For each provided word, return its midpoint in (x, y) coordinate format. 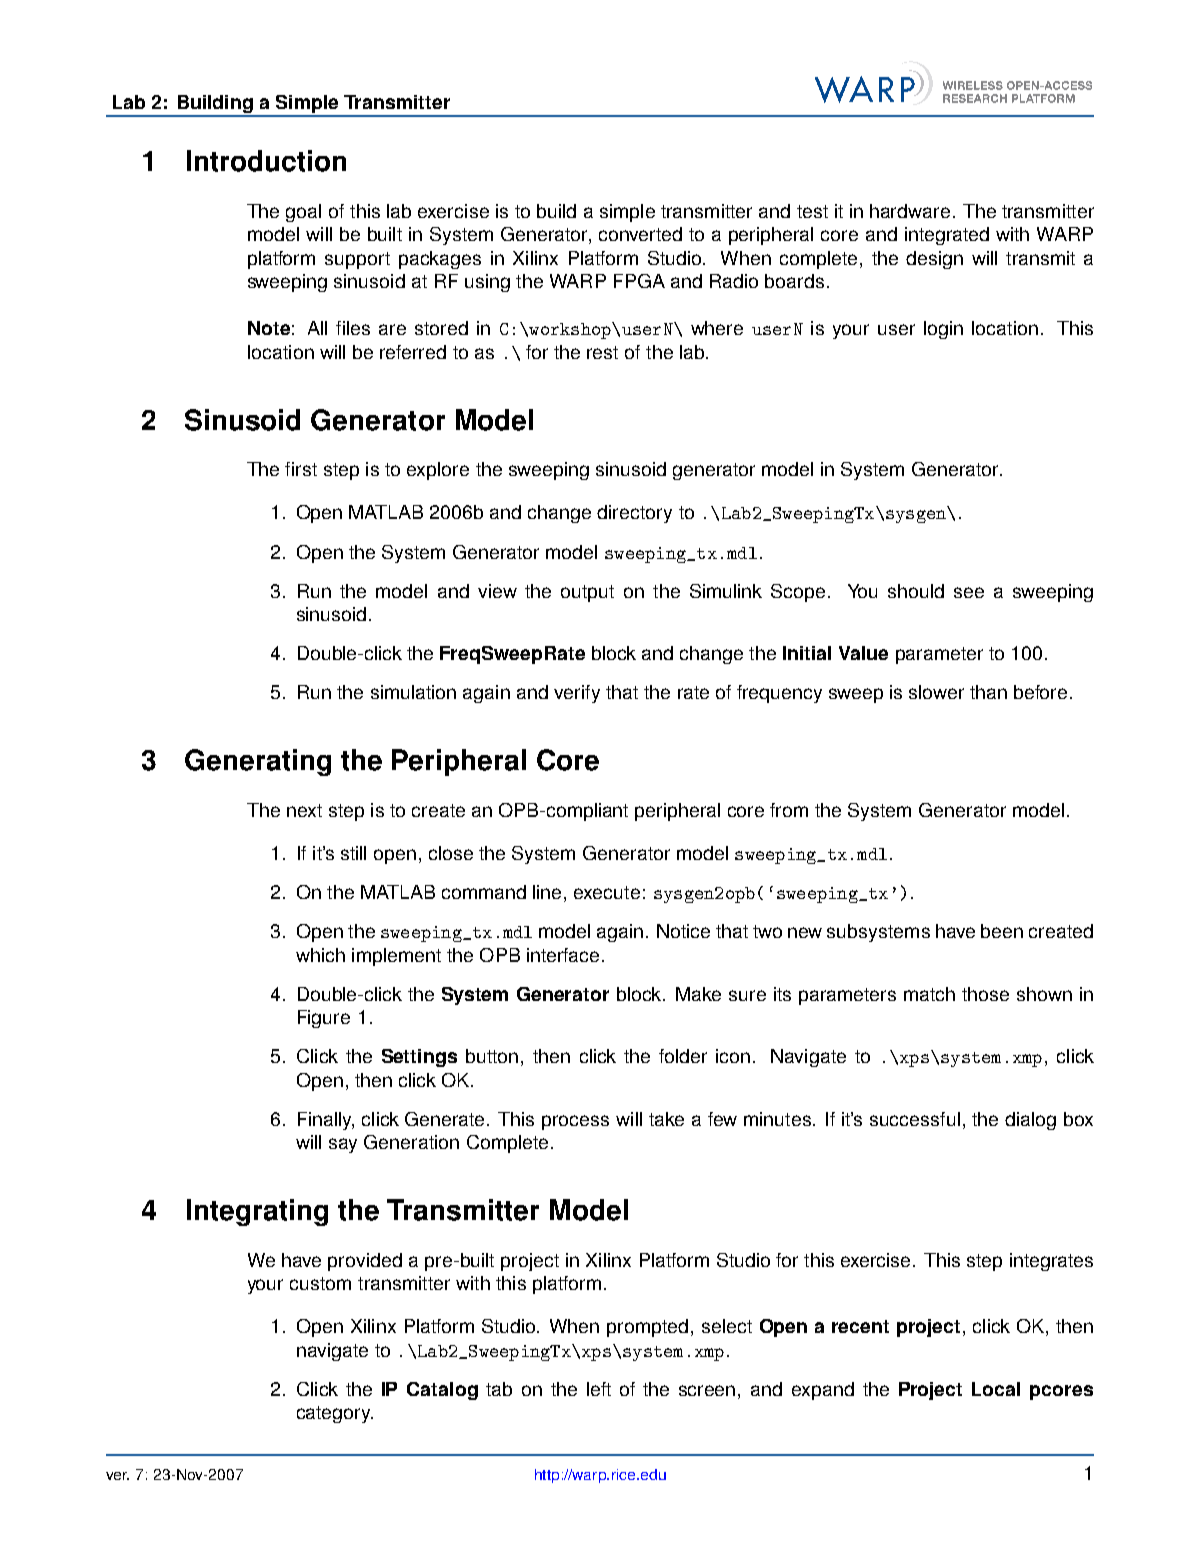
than (988, 692)
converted (640, 234)
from (789, 810)
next (304, 810)
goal (303, 213)
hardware (910, 211)
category (335, 1414)
